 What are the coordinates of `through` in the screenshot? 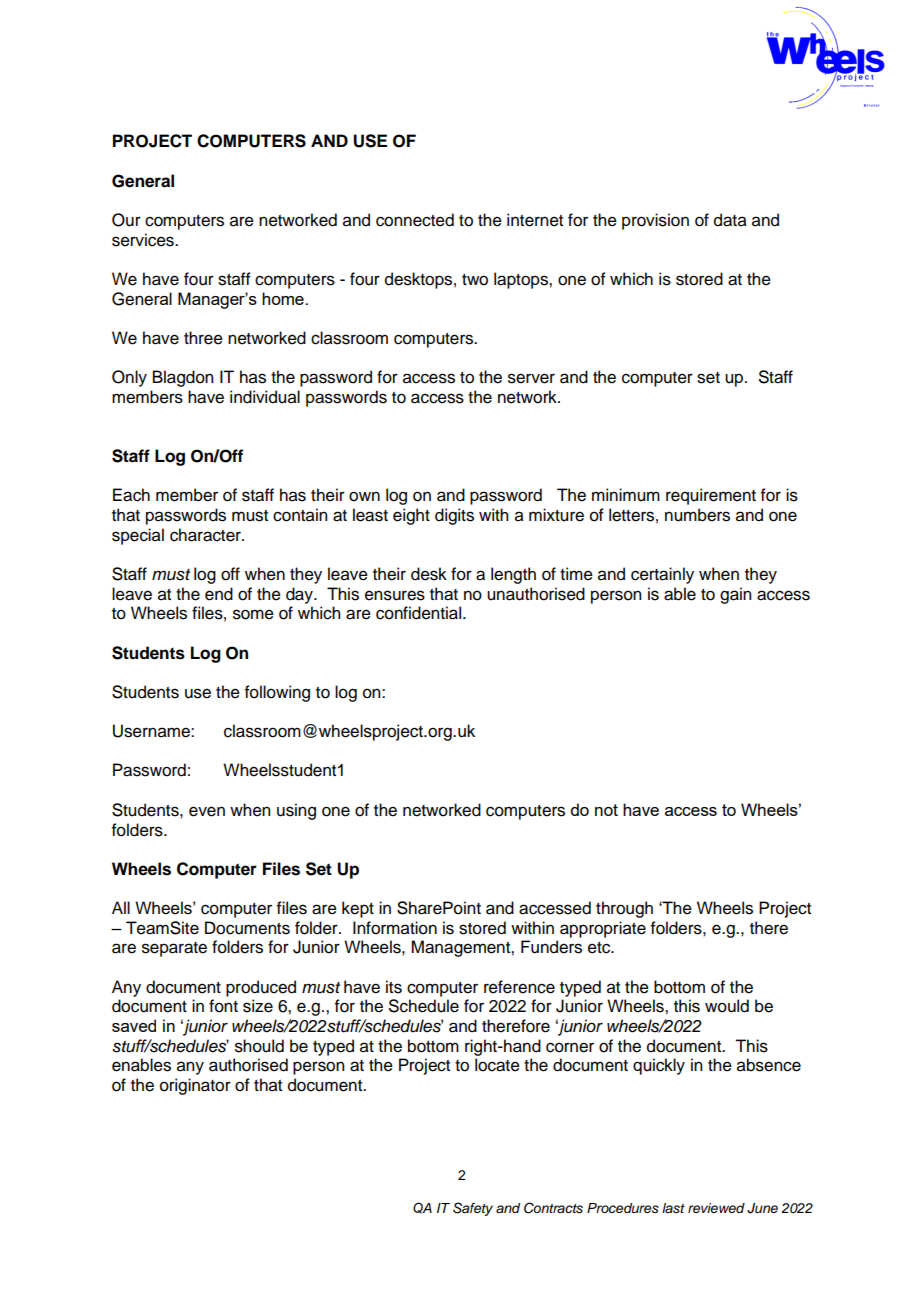 It's located at (624, 909).
